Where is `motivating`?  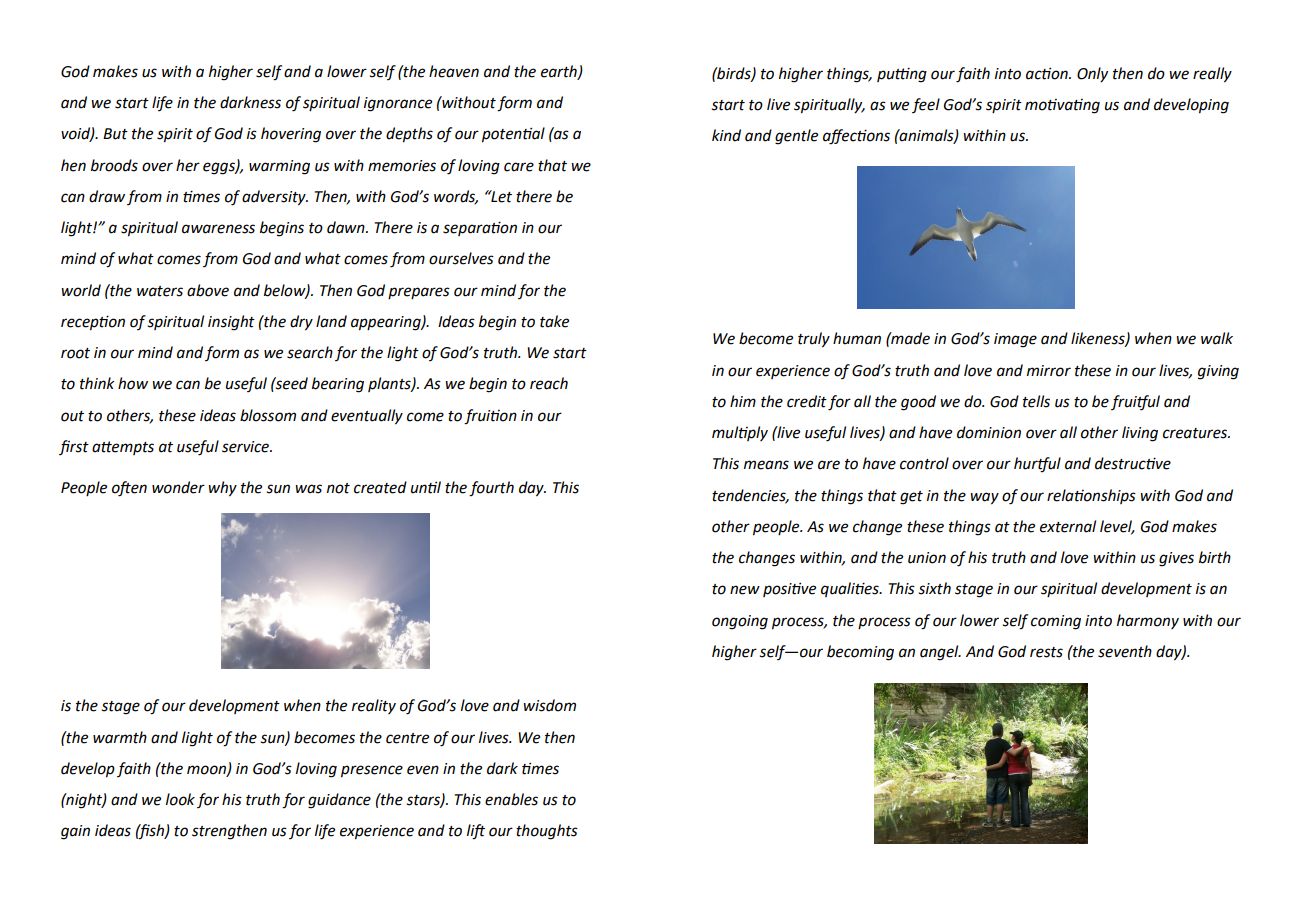
motivating is located at coordinates (1062, 106).
